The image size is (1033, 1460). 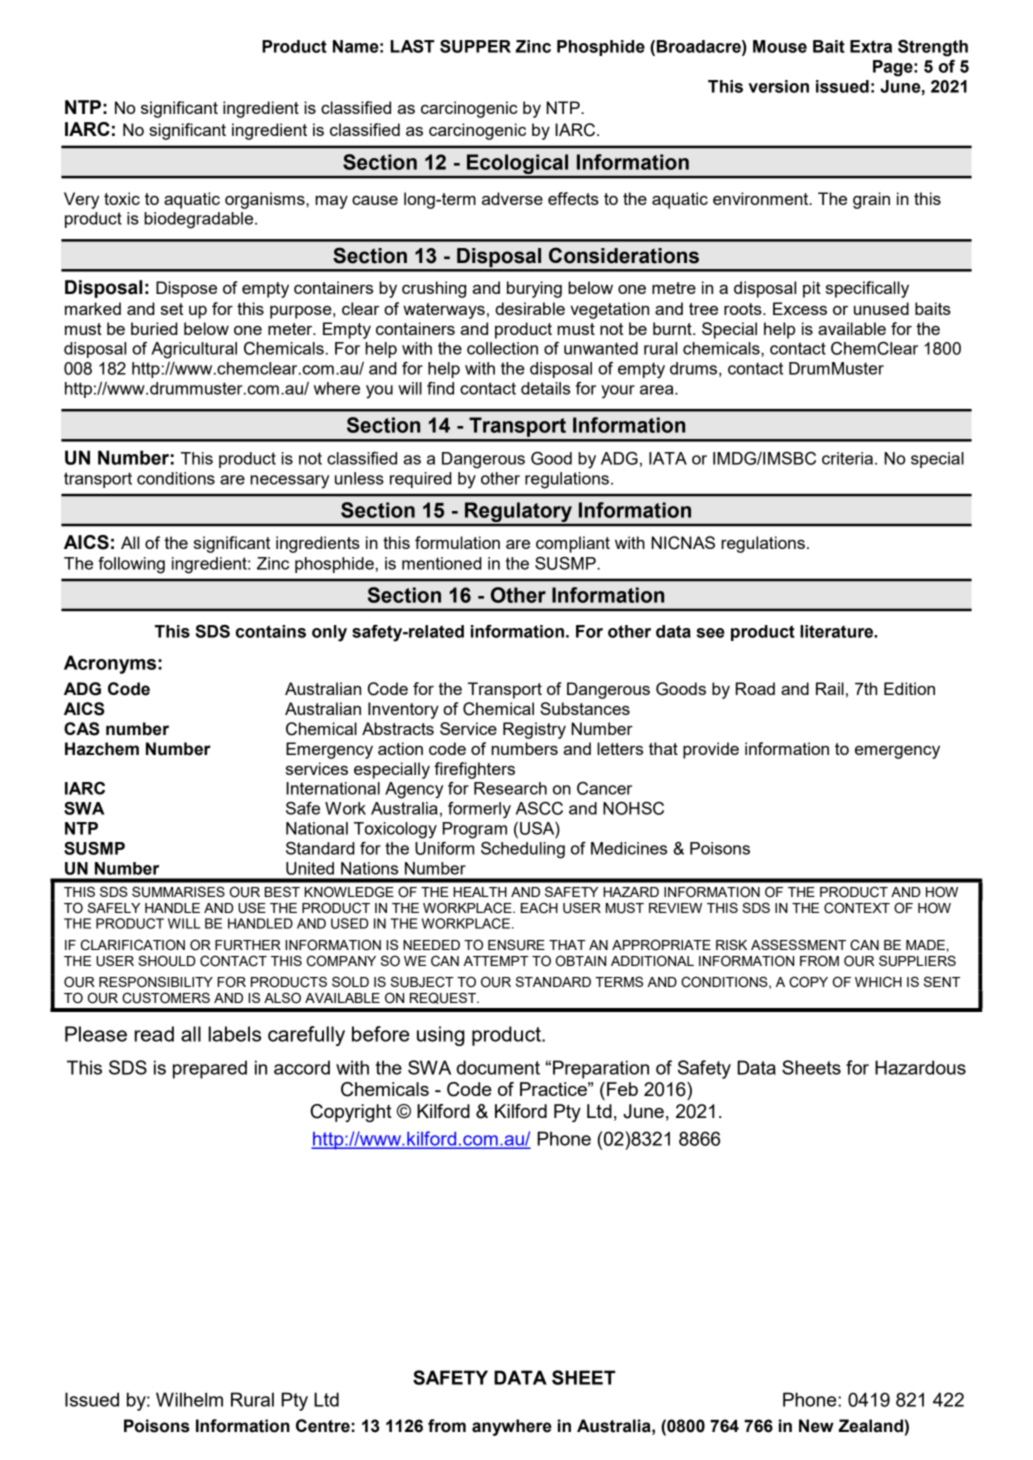 What do you see at coordinates (82, 729) in the screenshot?
I see `CAS` at bounding box center [82, 729].
